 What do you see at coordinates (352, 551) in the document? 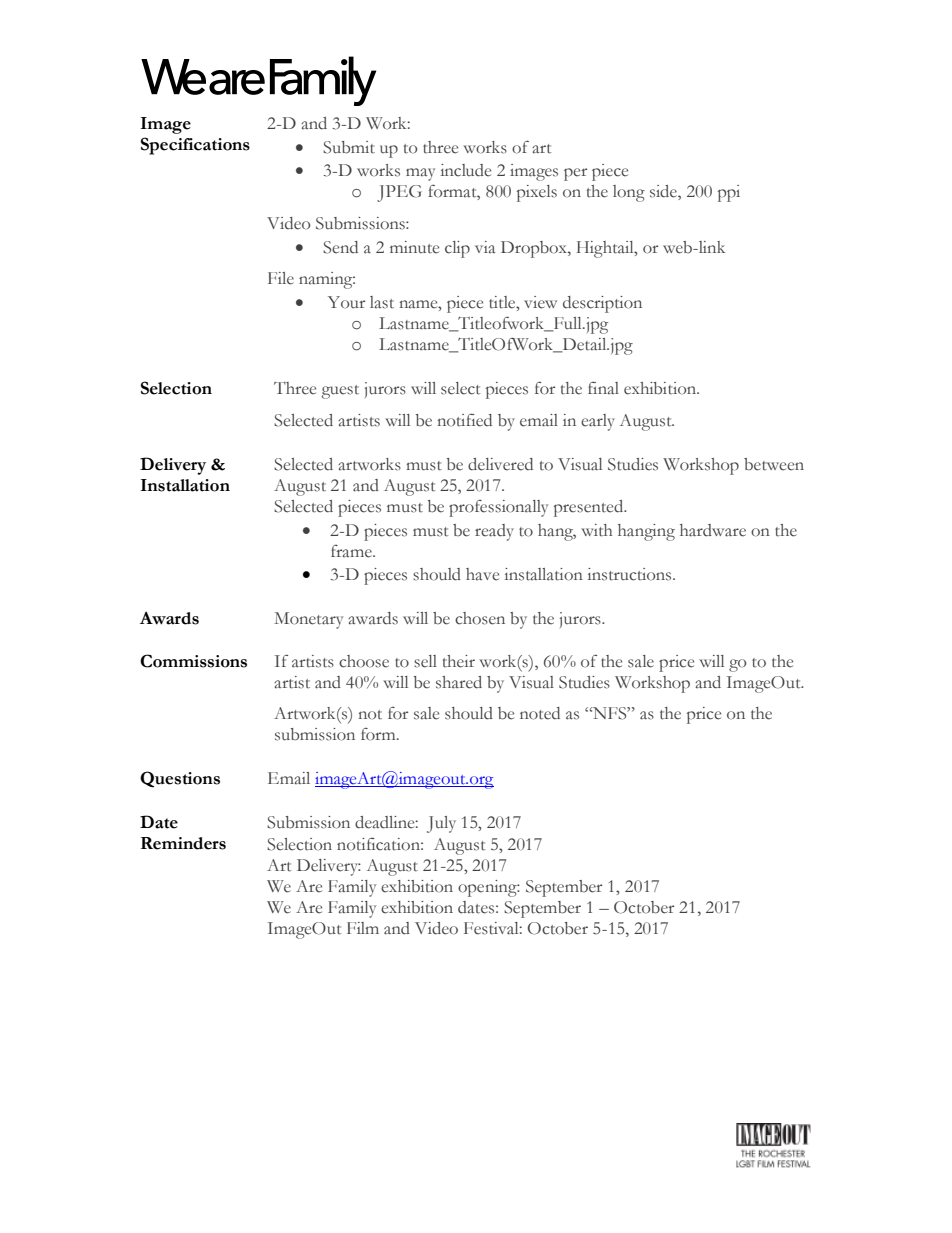
I see `frame` at bounding box center [352, 551].
